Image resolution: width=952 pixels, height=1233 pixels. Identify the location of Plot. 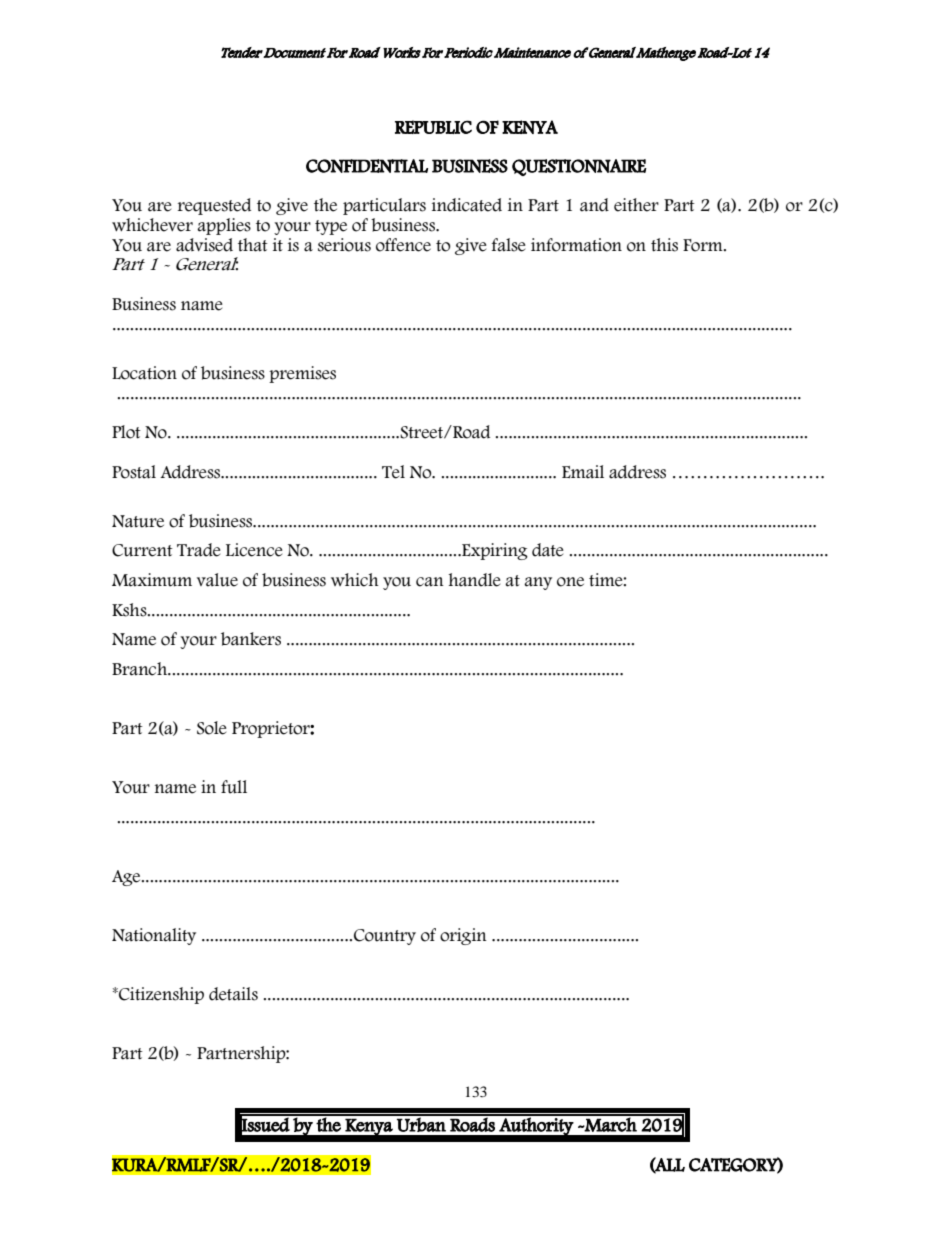
(126, 432).
